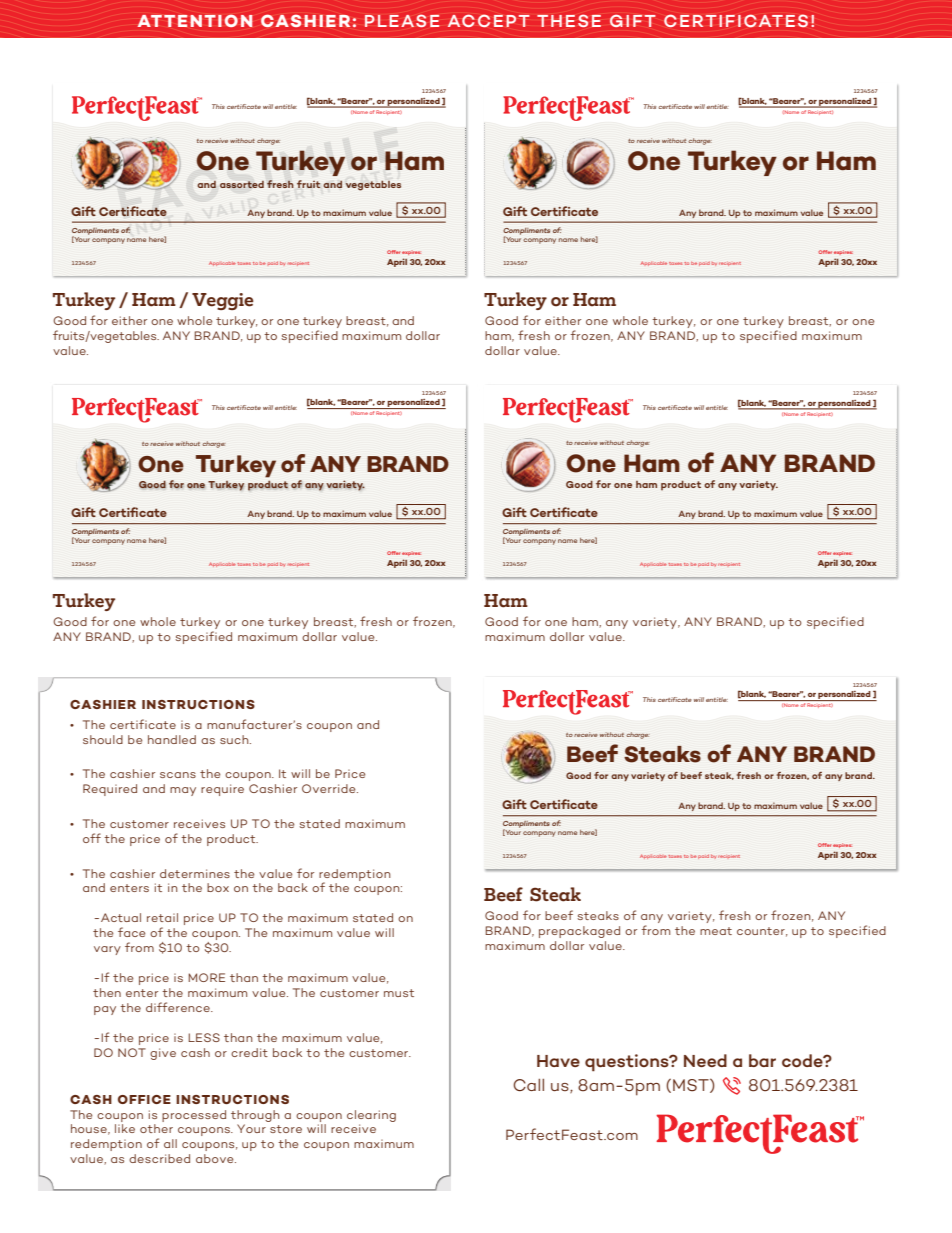 The height and width of the document is (1233, 952). I want to click on determines, so click(195, 873).
